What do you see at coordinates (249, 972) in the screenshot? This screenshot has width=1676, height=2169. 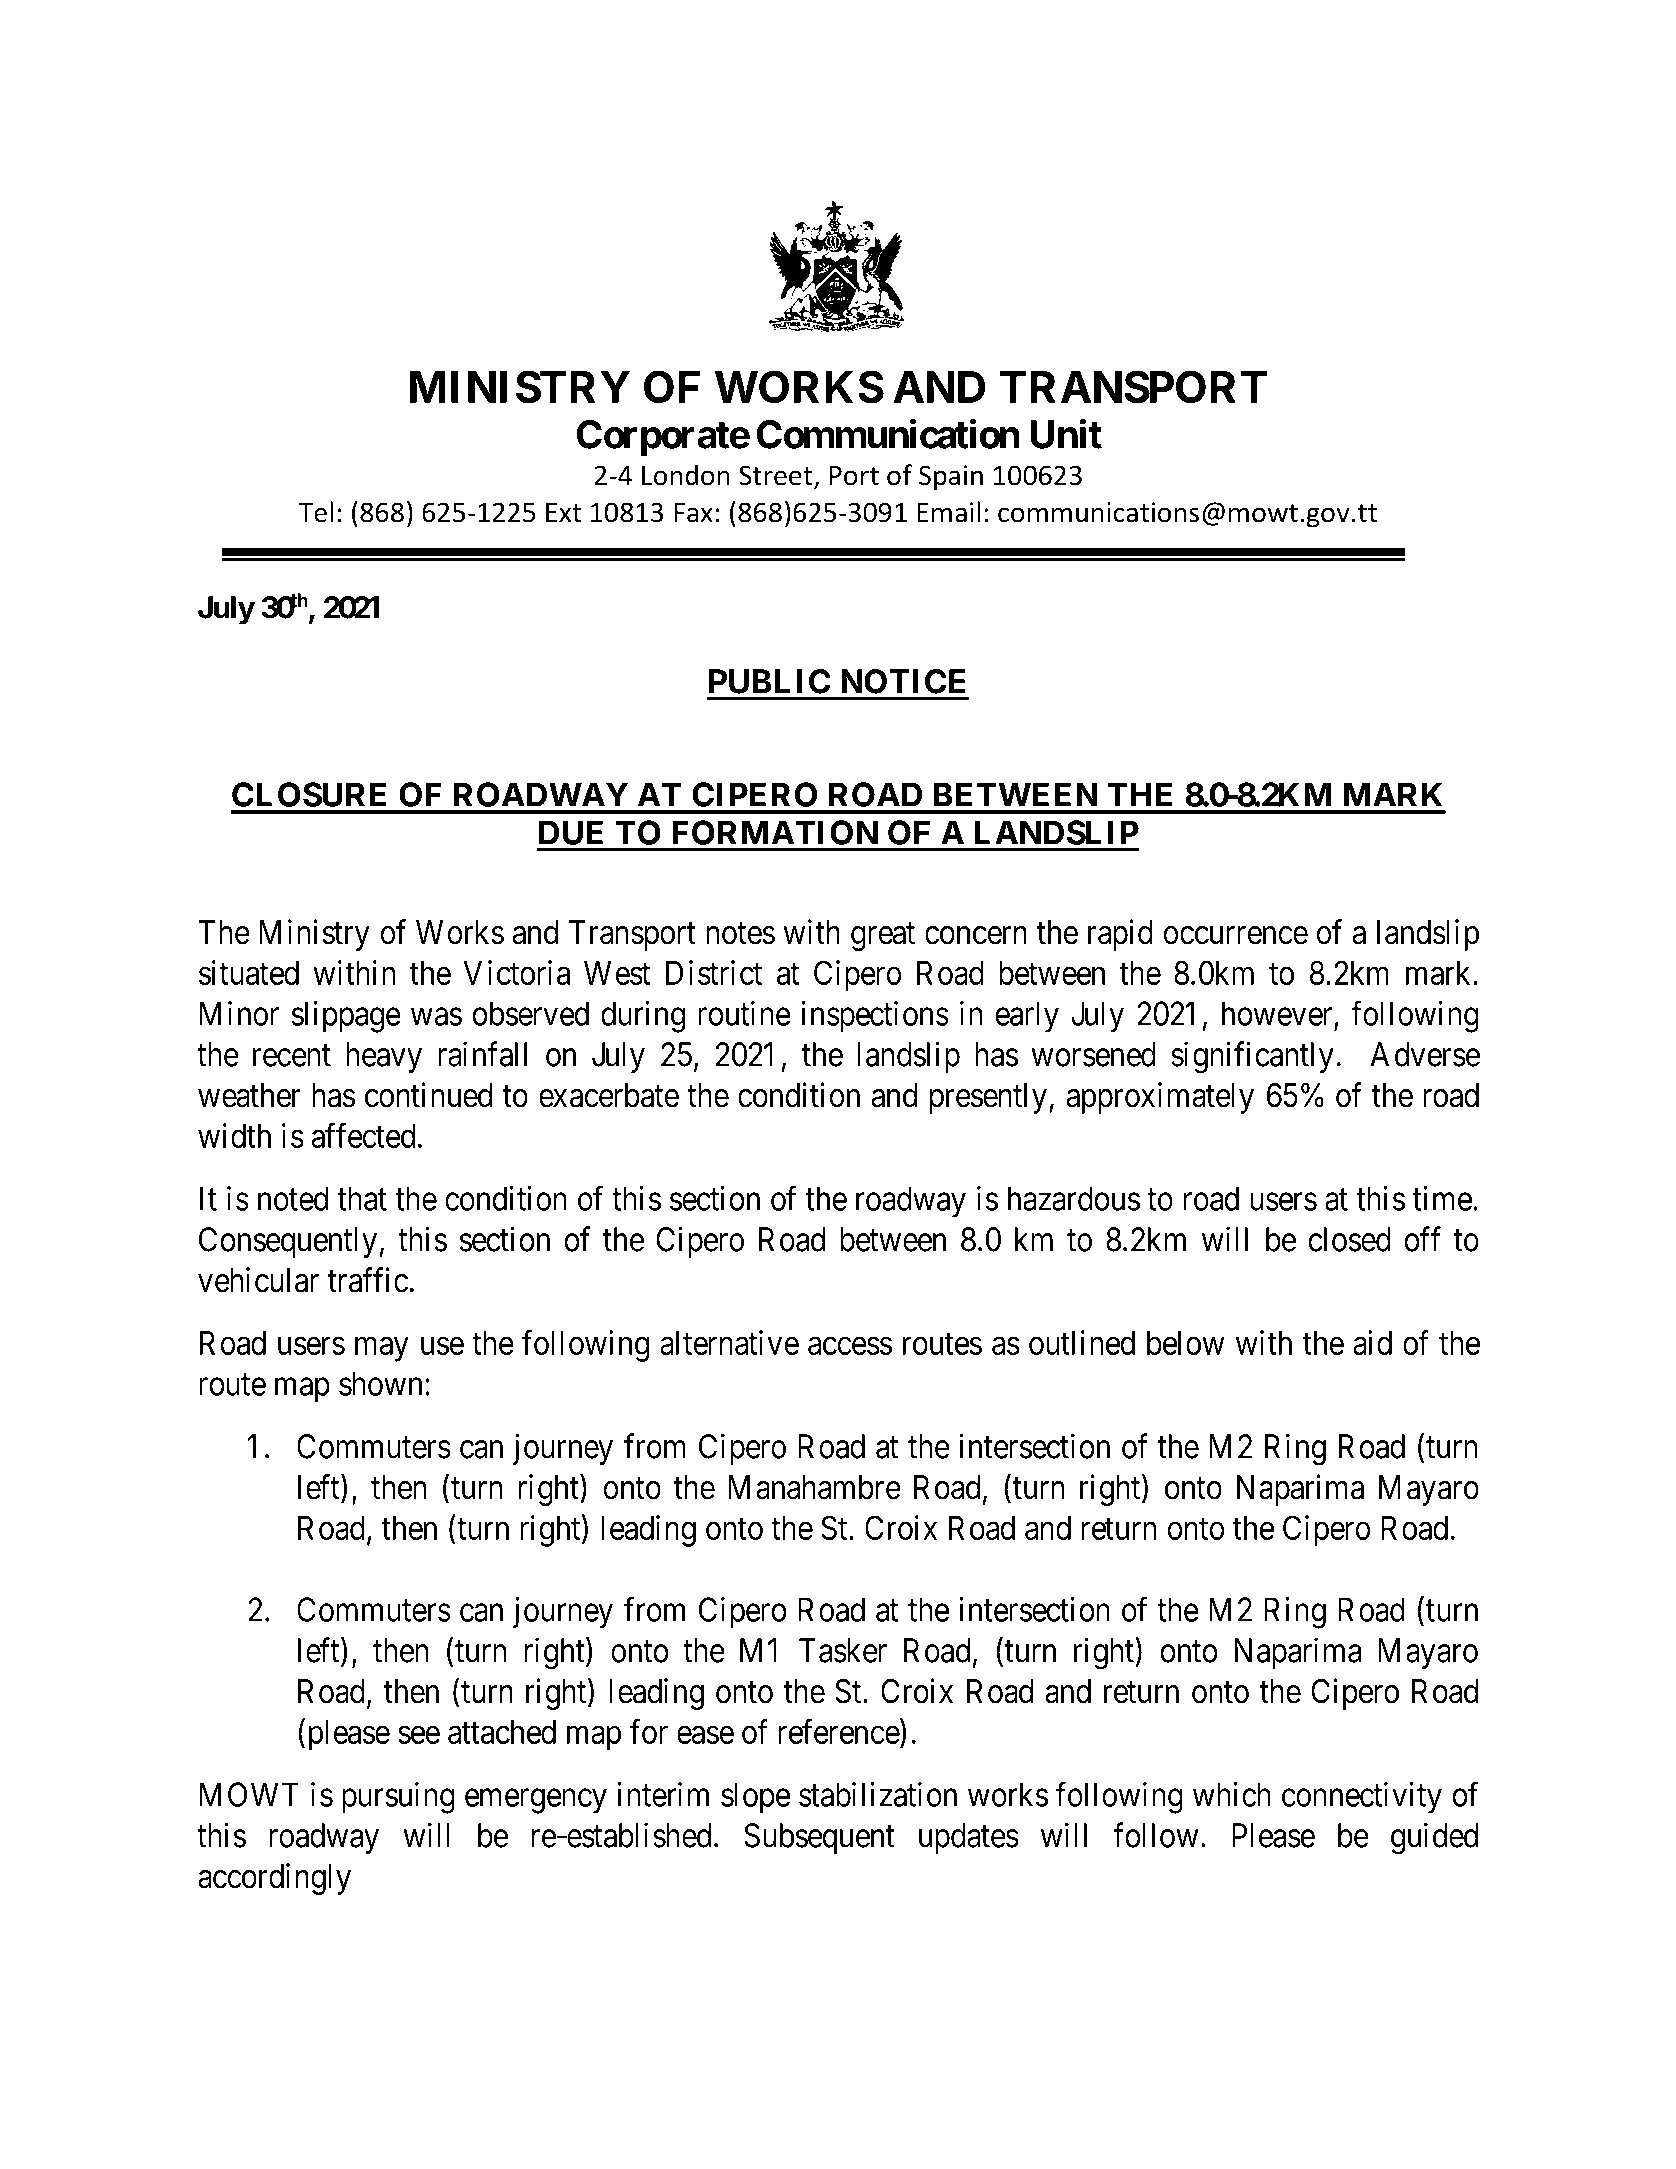 I see `situated` at bounding box center [249, 972].
